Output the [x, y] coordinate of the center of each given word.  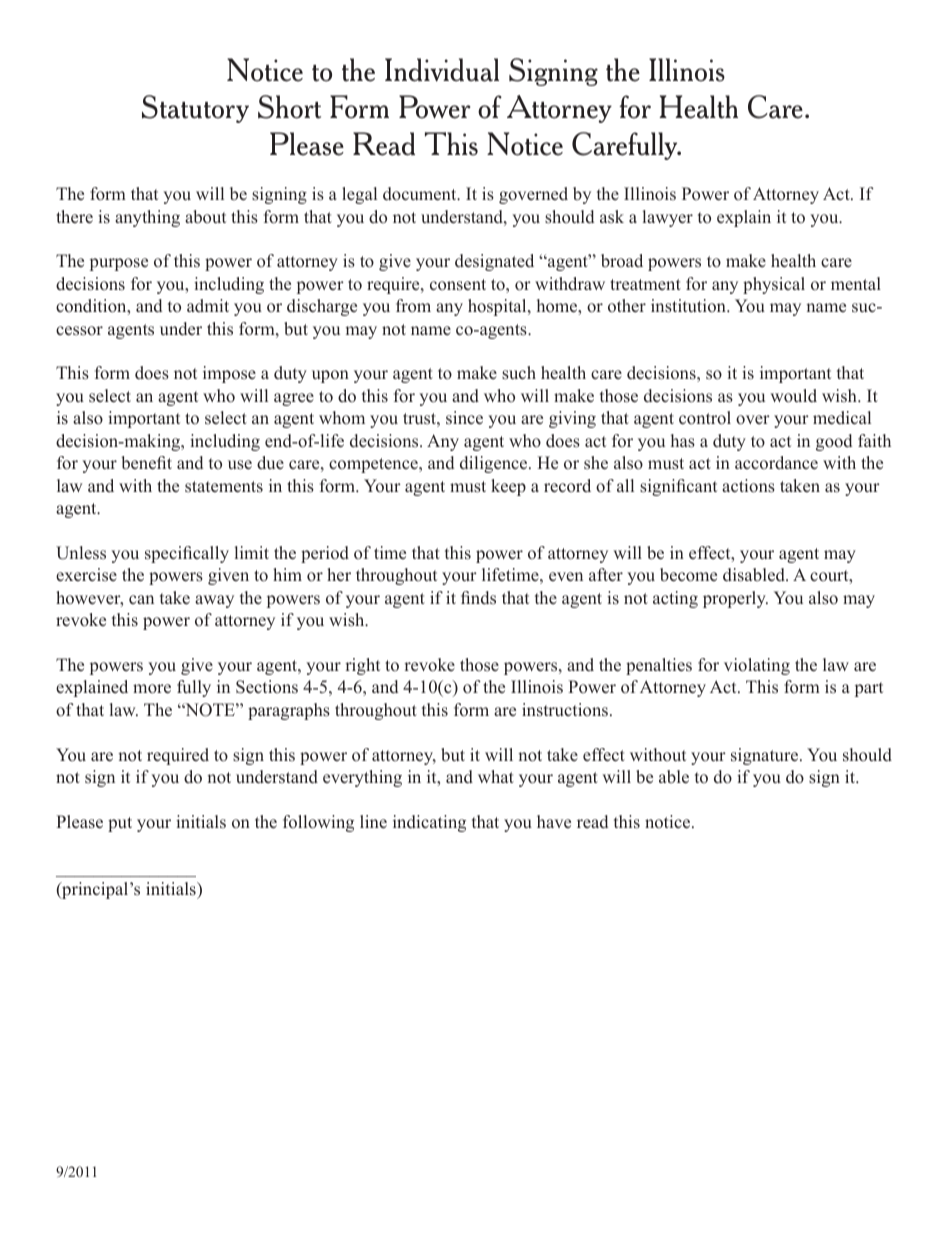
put [120, 824]
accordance [776, 463]
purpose [119, 264]
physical [774, 285]
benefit [146, 463]
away [214, 601]
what [496, 776]
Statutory [195, 109]
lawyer [668, 218]
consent [458, 285]
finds [478, 598]
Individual [442, 70]
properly [735, 599]
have [554, 822]
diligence [495, 464]
